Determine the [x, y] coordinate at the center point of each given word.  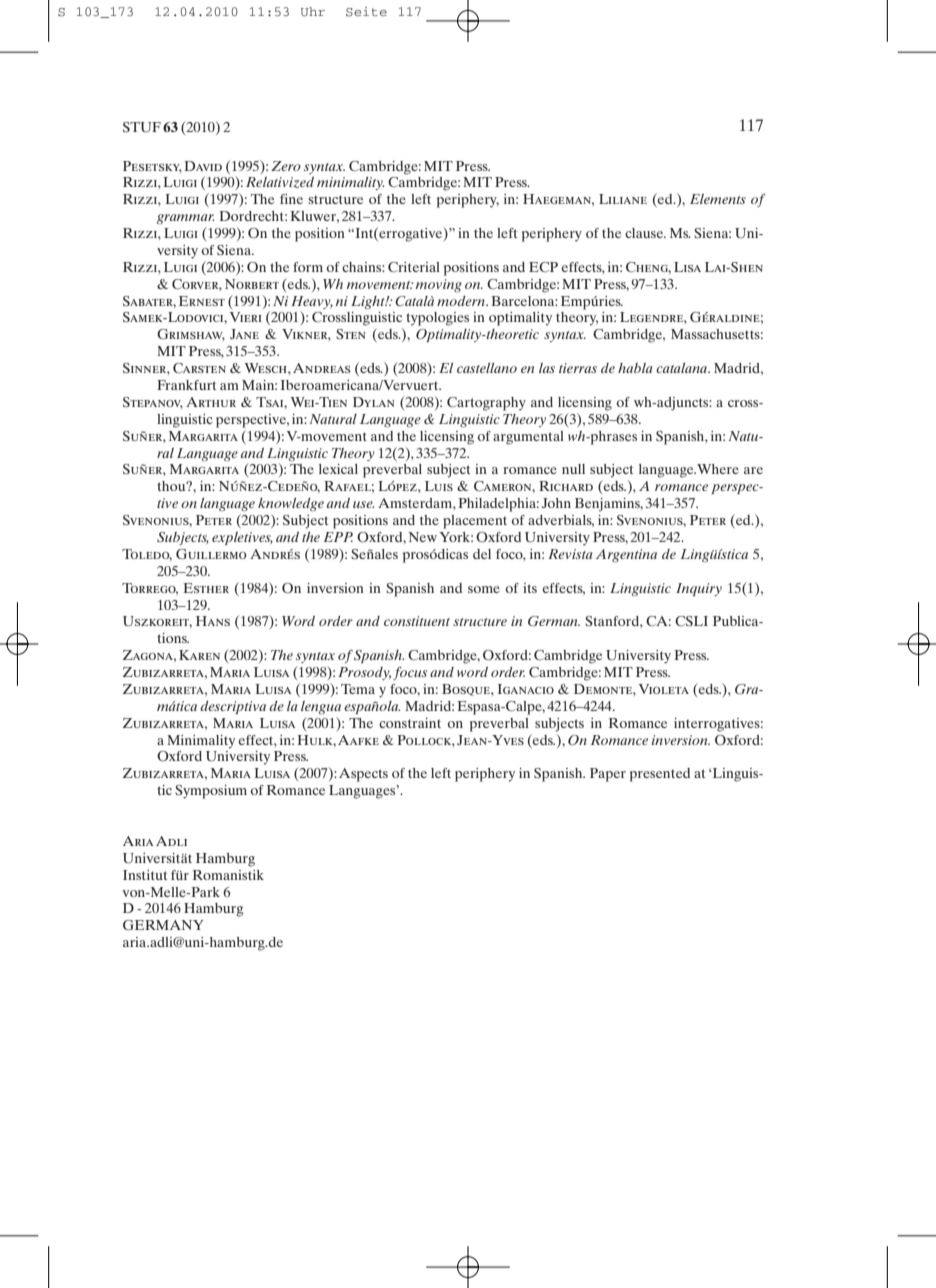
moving [439, 286]
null [573, 469]
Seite [366, 12]
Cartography [486, 404]
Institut [145, 875]
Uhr [313, 12]
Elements [718, 199]
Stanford [613, 621]
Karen [199, 655]
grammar [185, 219]
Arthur [211, 402]
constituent [417, 621]
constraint [410, 723]
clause [645, 233]
